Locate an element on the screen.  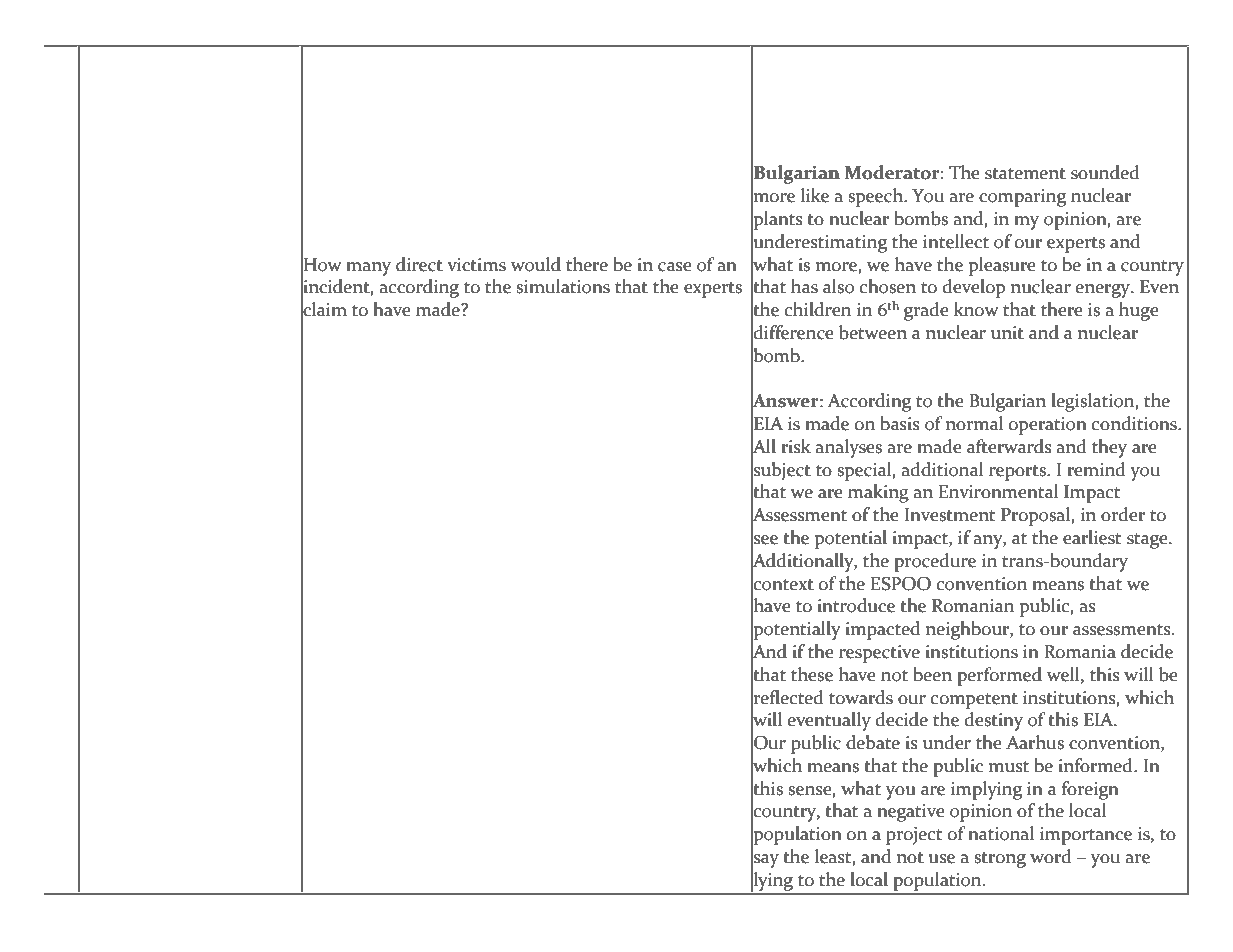
like is located at coordinates (815, 195).
